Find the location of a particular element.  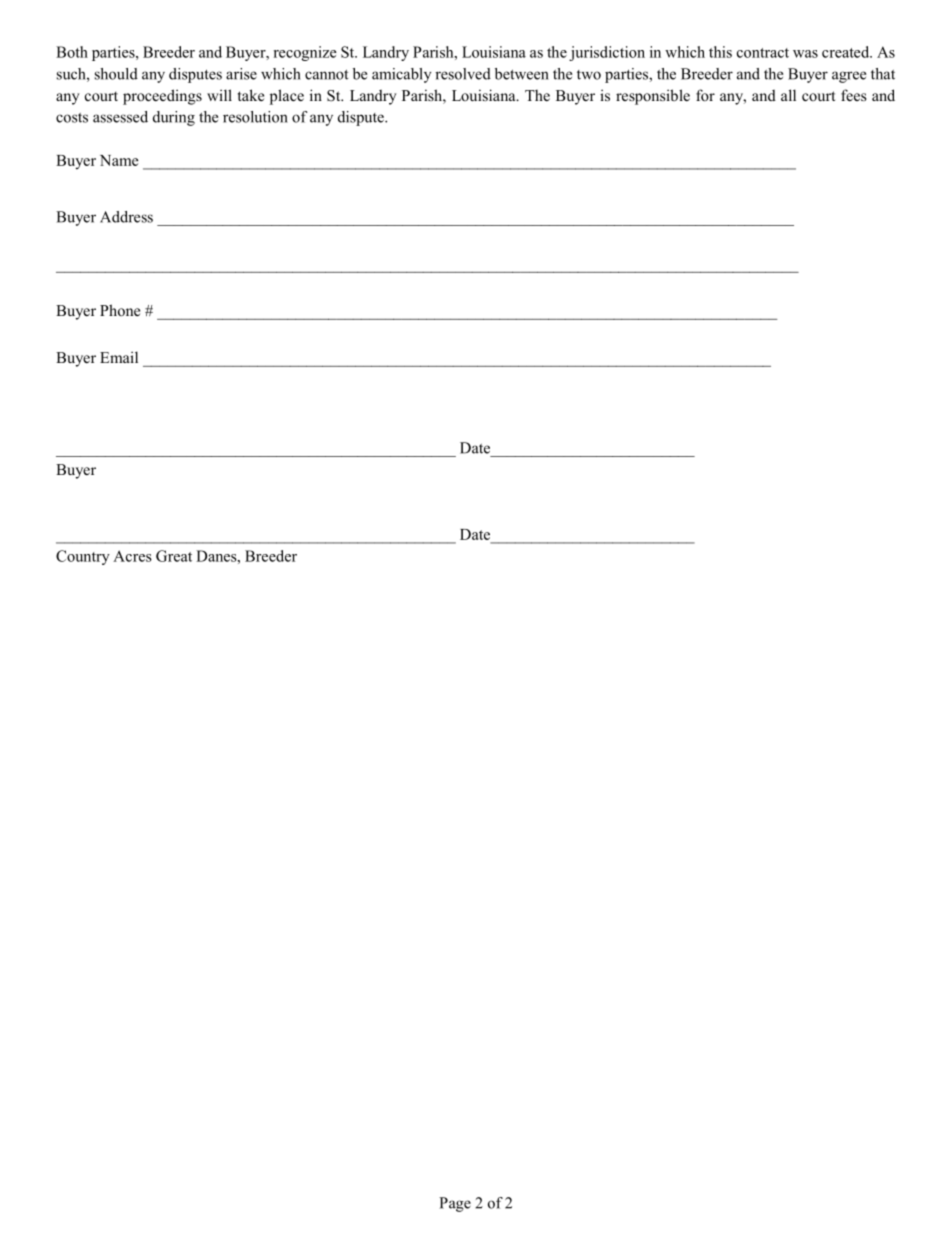

Great is located at coordinates (174, 556).
